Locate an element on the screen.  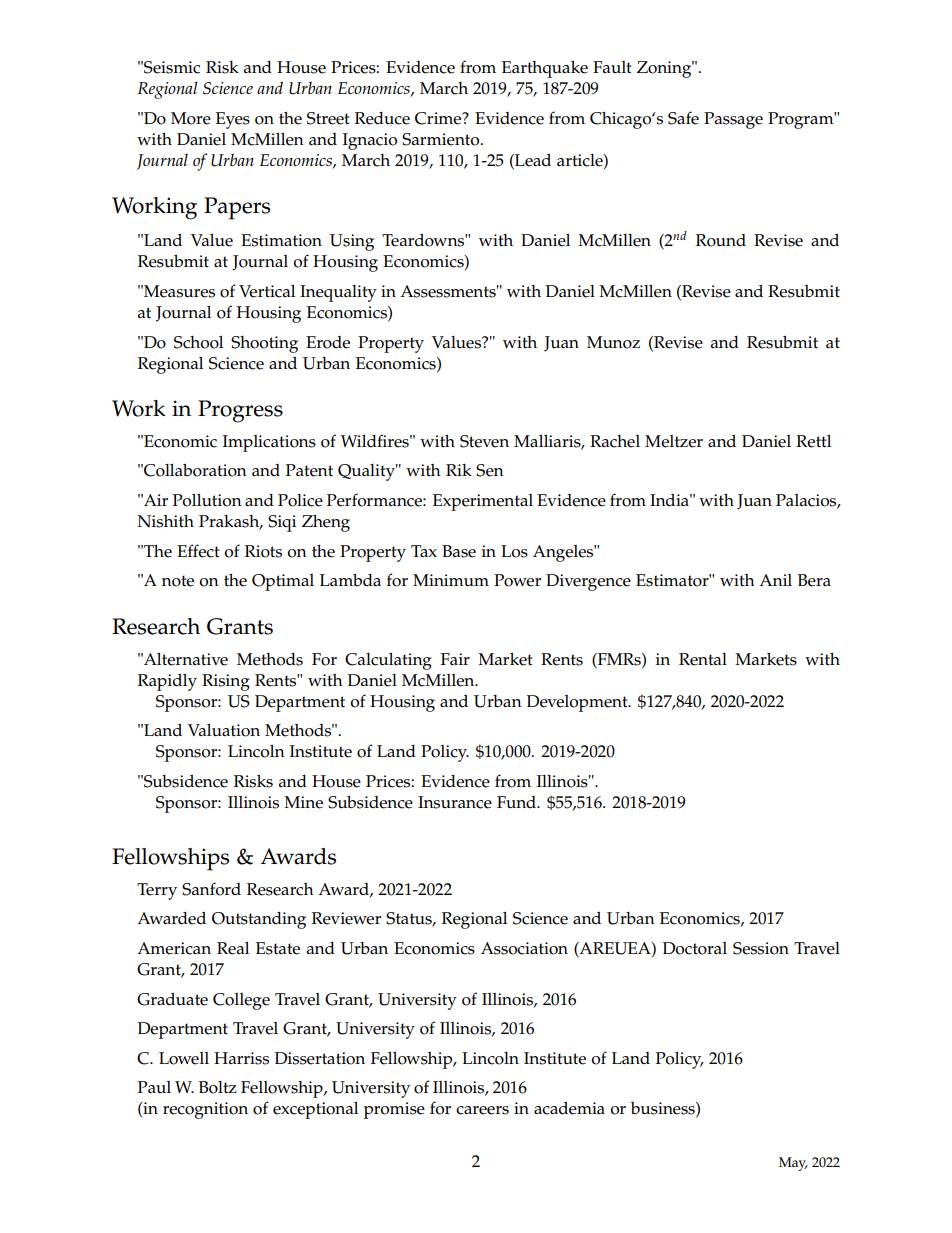
Implications is located at coordinates (269, 443).
